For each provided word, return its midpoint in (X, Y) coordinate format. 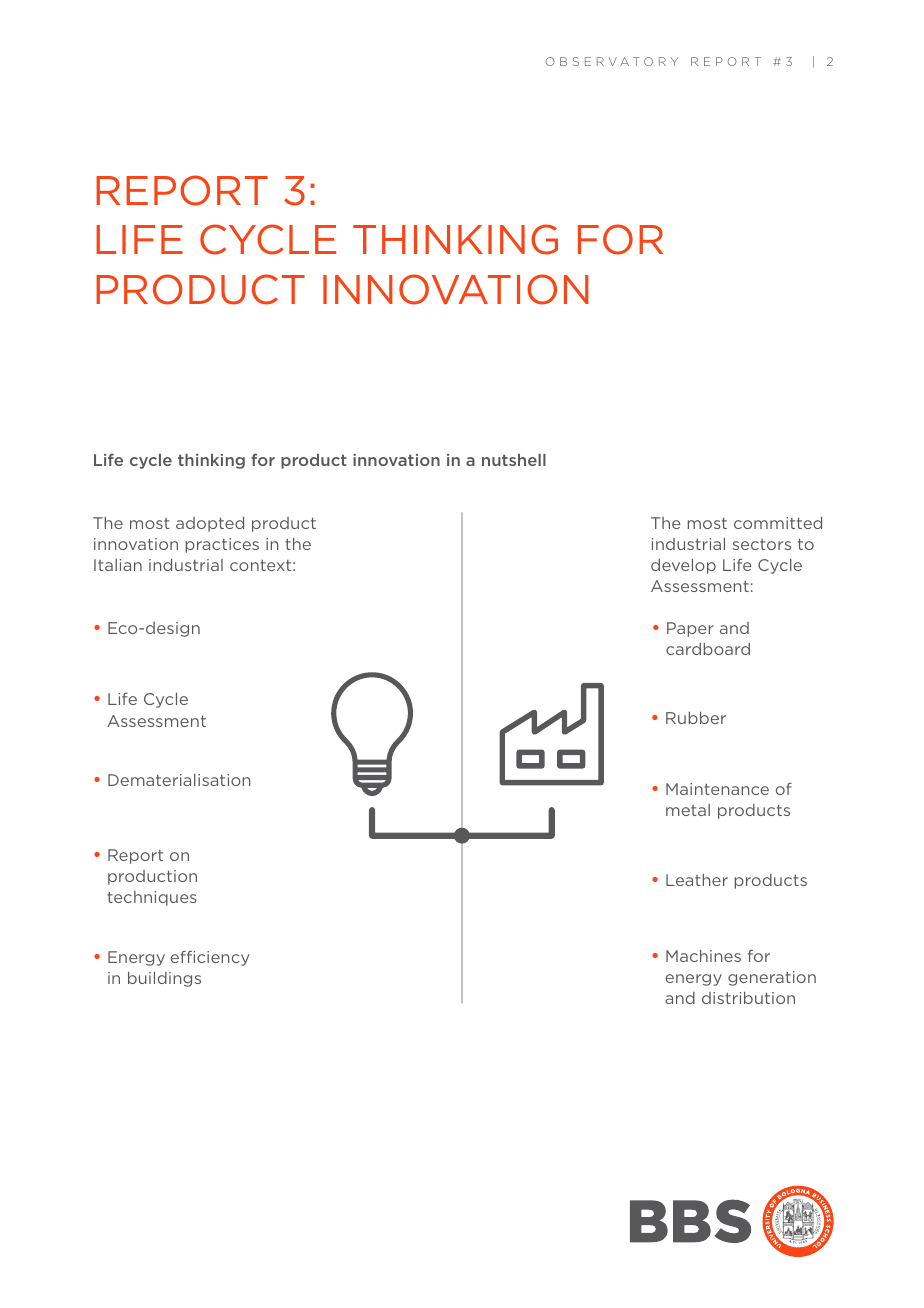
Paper (690, 629)
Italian (118, 565)
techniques (152, 898)
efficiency (209, 958)
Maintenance (717, 789)
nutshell (514, 460)
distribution (748, 998)
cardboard (708, 649)
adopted (210, 524)
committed (778, 523)
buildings (164, 979)
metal (688, 810)
